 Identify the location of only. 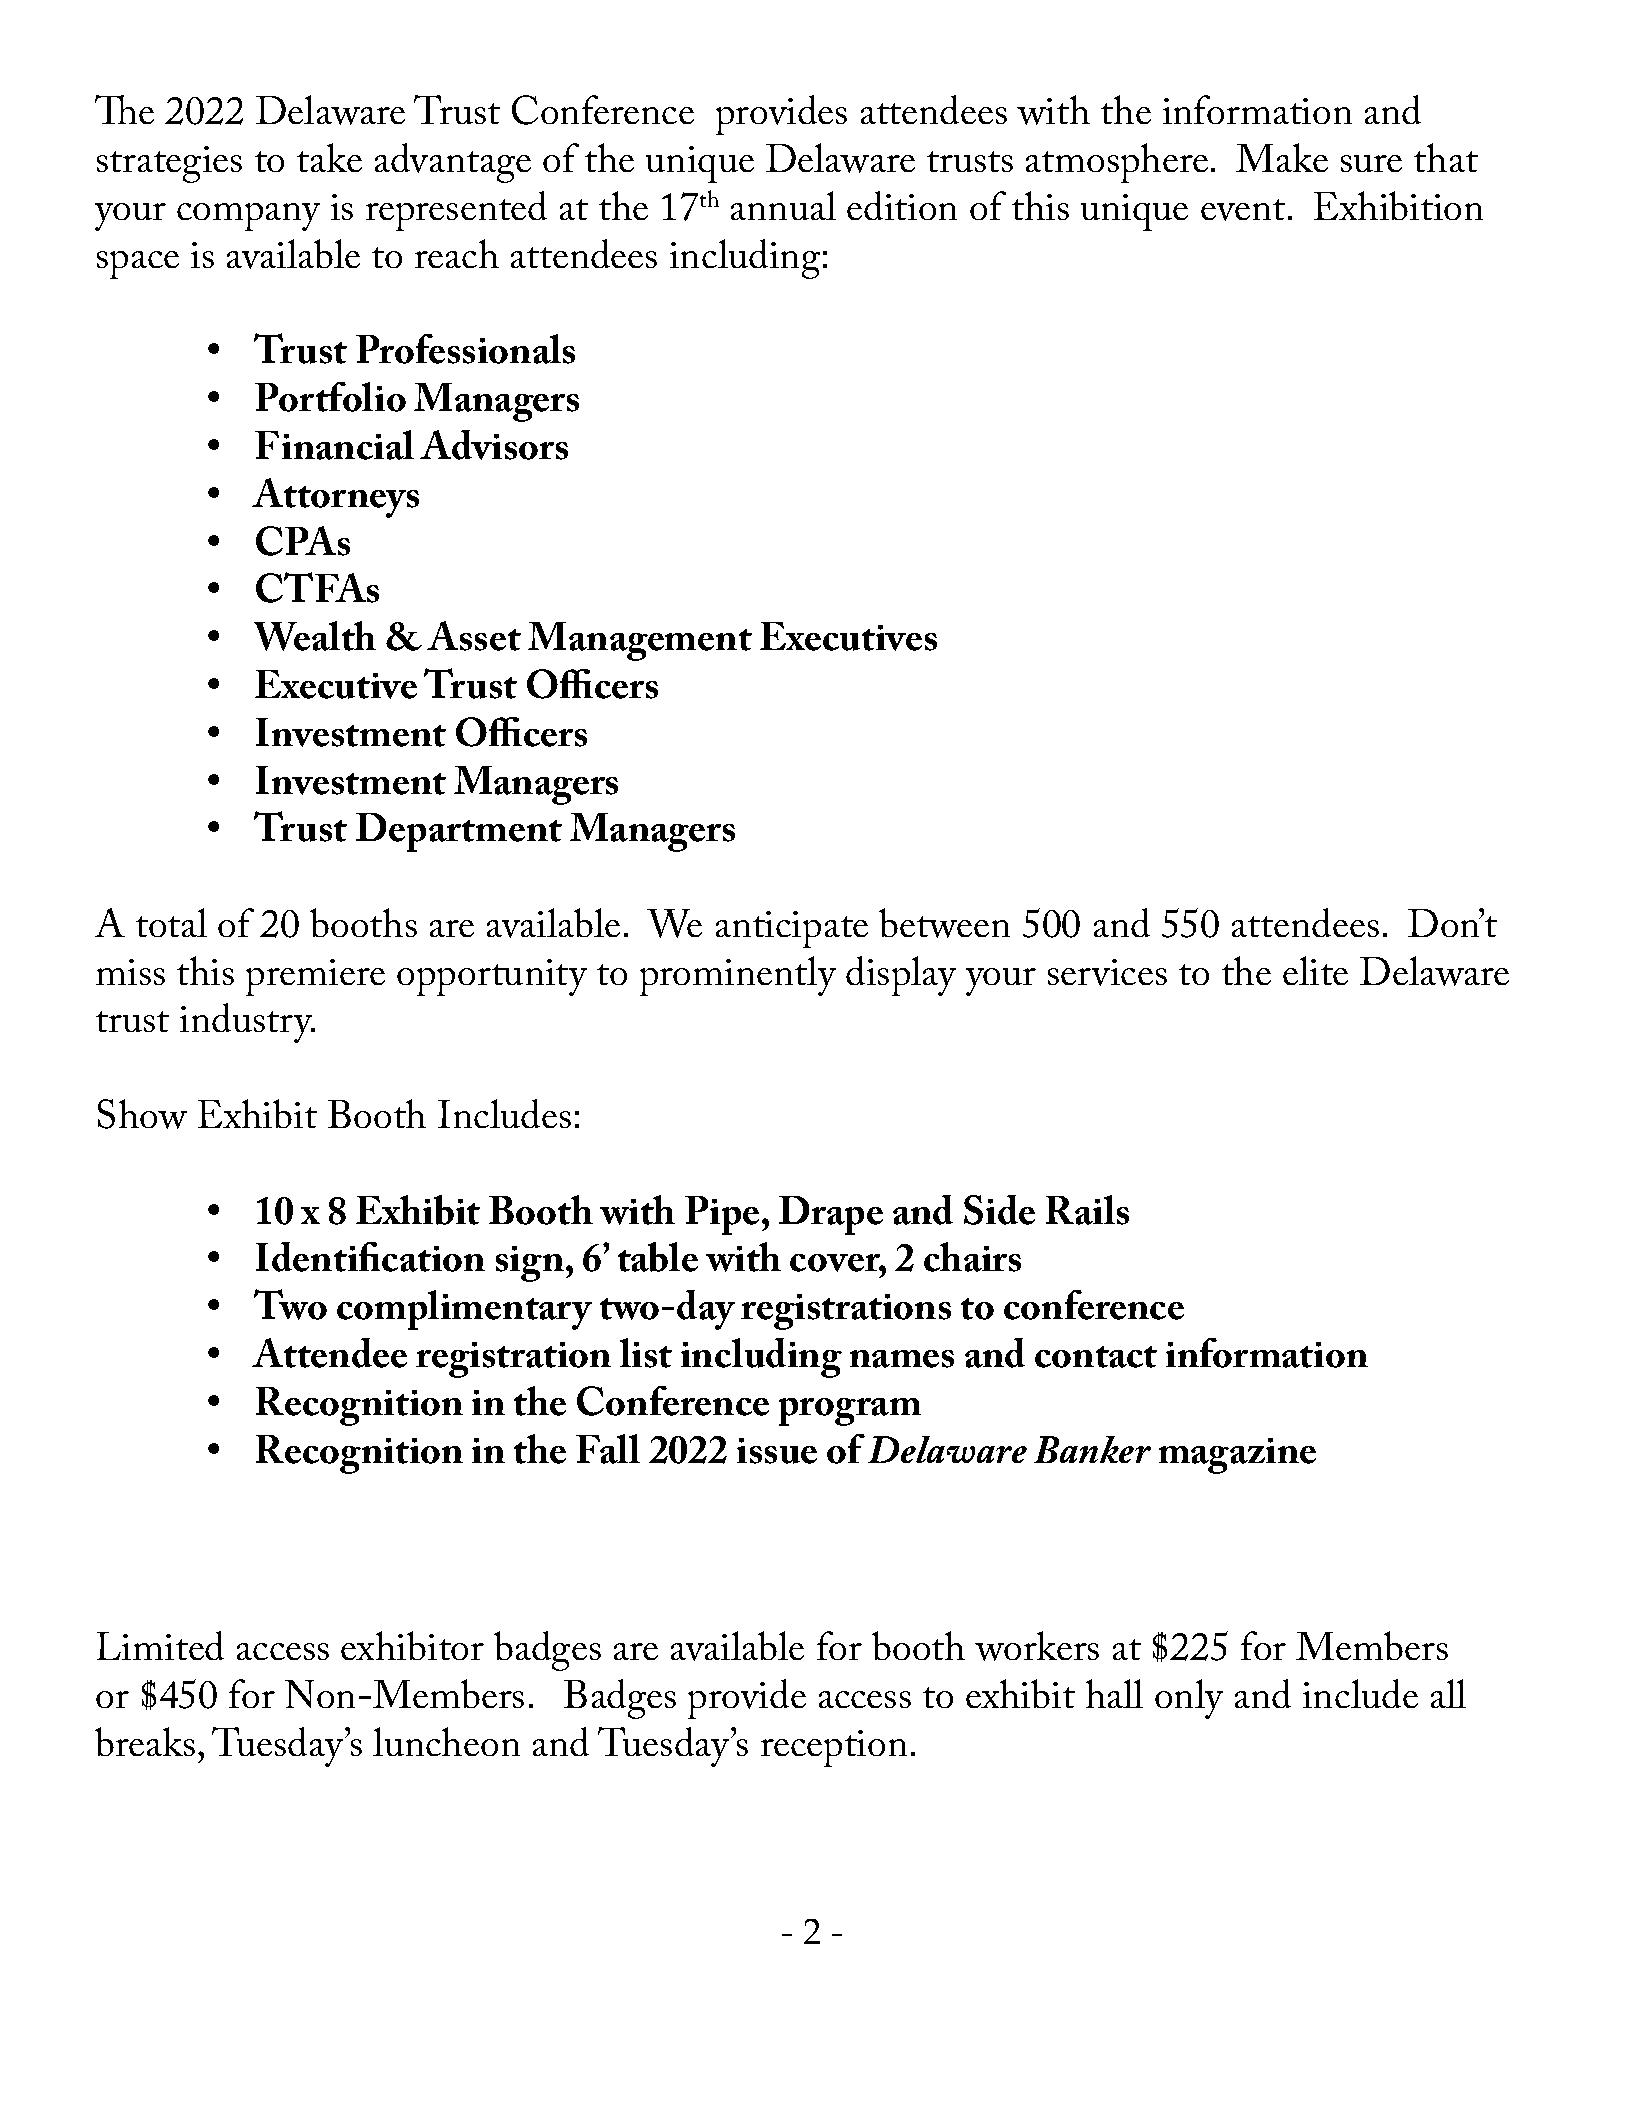
(1189, 1699).
